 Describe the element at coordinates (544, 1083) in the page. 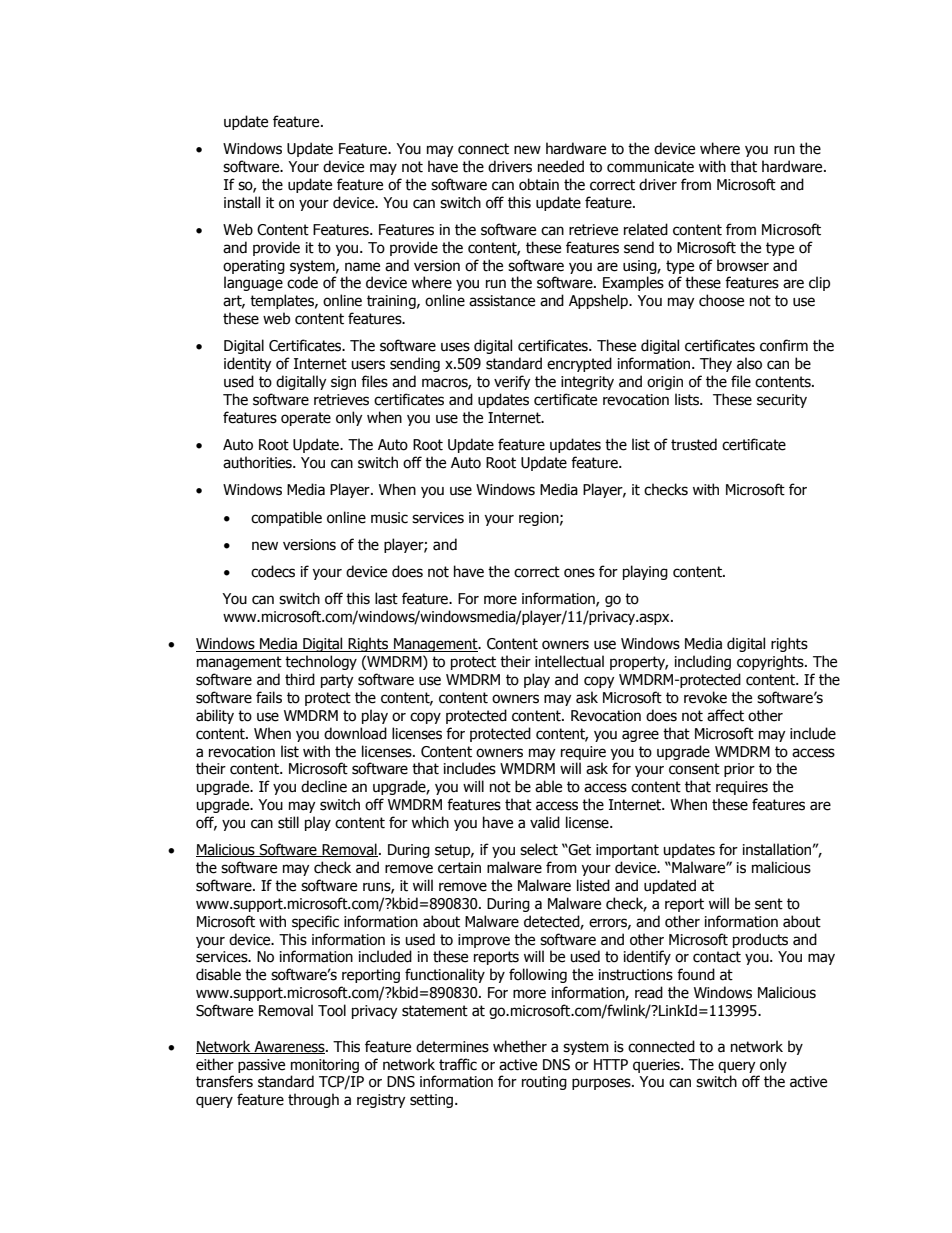

I see `routing` at that location.
